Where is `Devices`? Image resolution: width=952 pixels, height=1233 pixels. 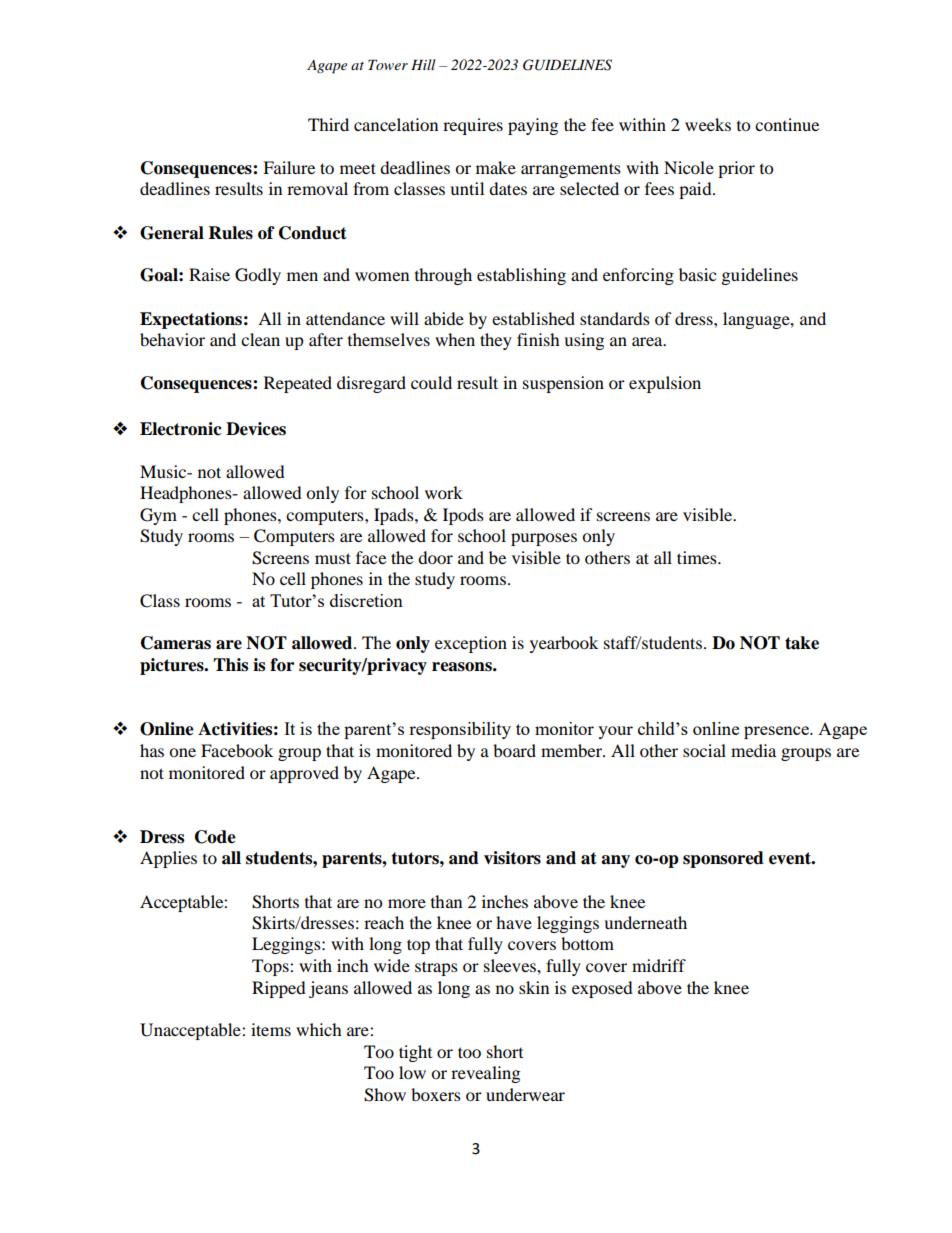 Devices is located at coordinates (256, 429).
